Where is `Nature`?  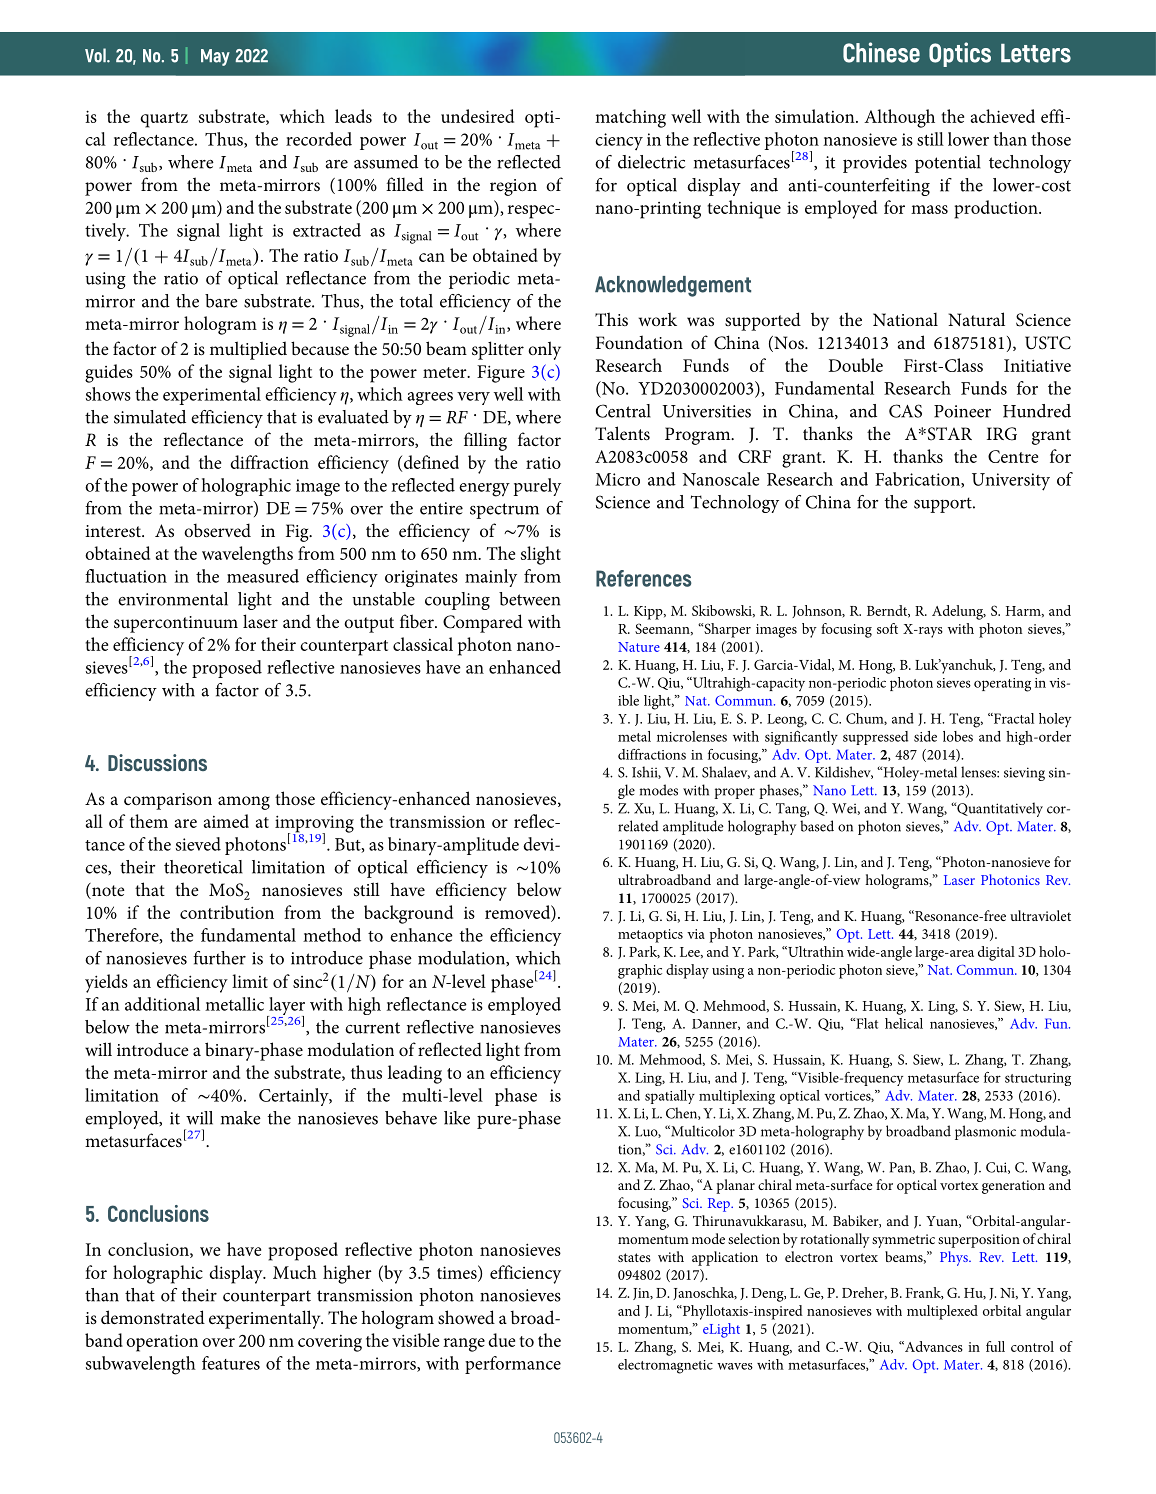
Nature is located at coordinates (639, 647).
